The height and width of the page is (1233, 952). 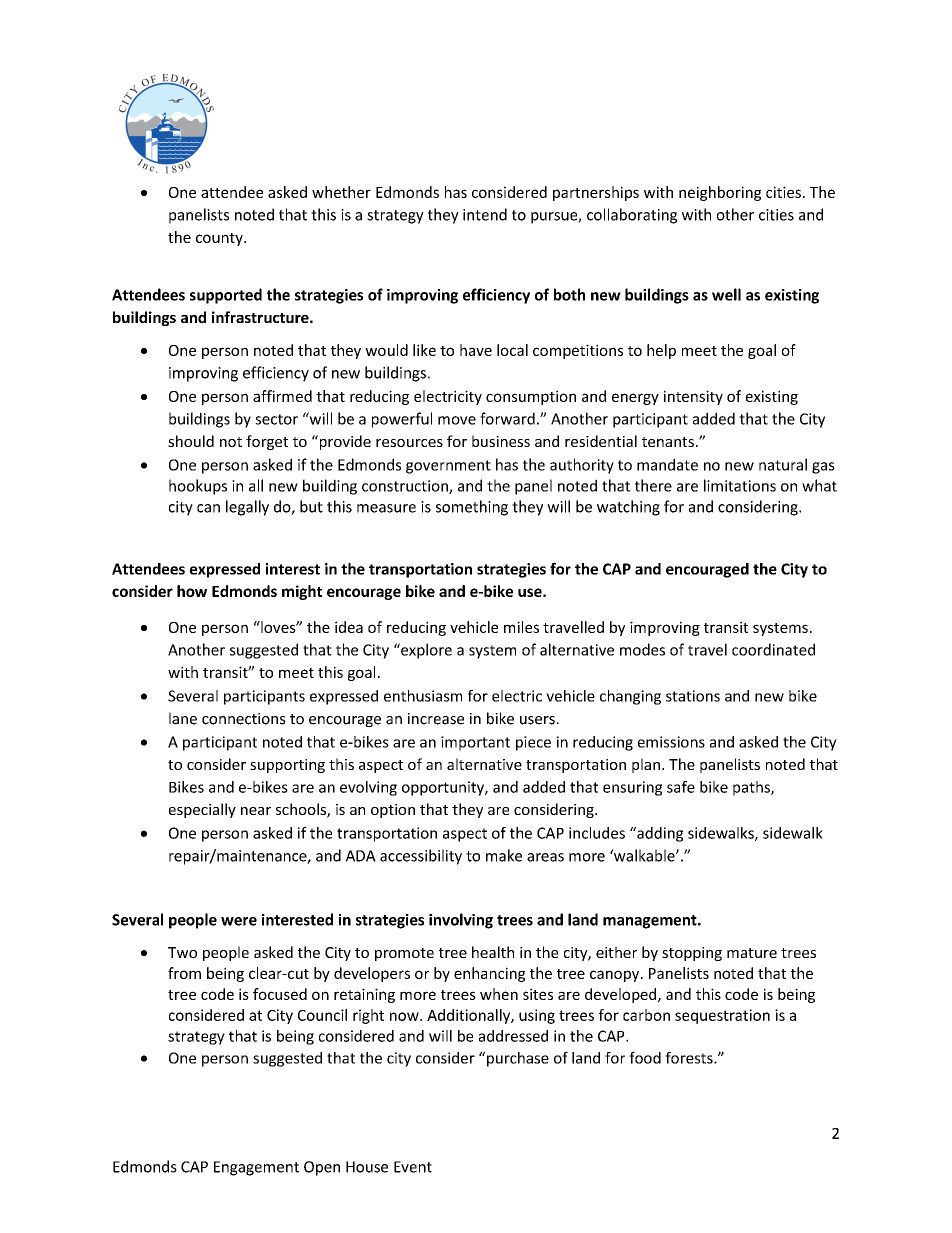 What do you see at coordinates (752, 953) in the page?
I see `mature` at bounding box center [752, 953].
